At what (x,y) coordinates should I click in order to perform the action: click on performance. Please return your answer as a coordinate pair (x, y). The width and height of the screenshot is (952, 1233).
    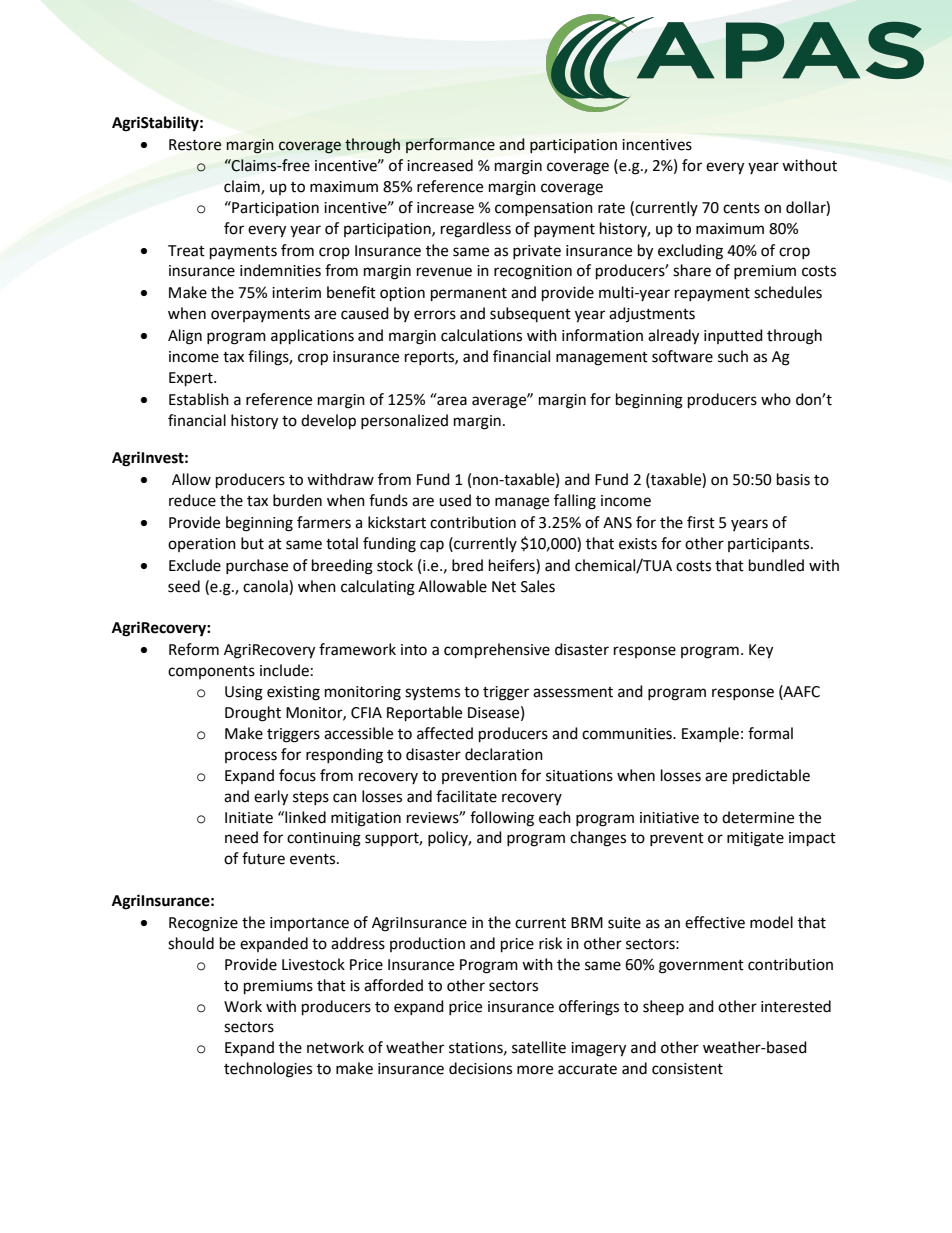
    Looking at the image, I should click on (450, 145).
